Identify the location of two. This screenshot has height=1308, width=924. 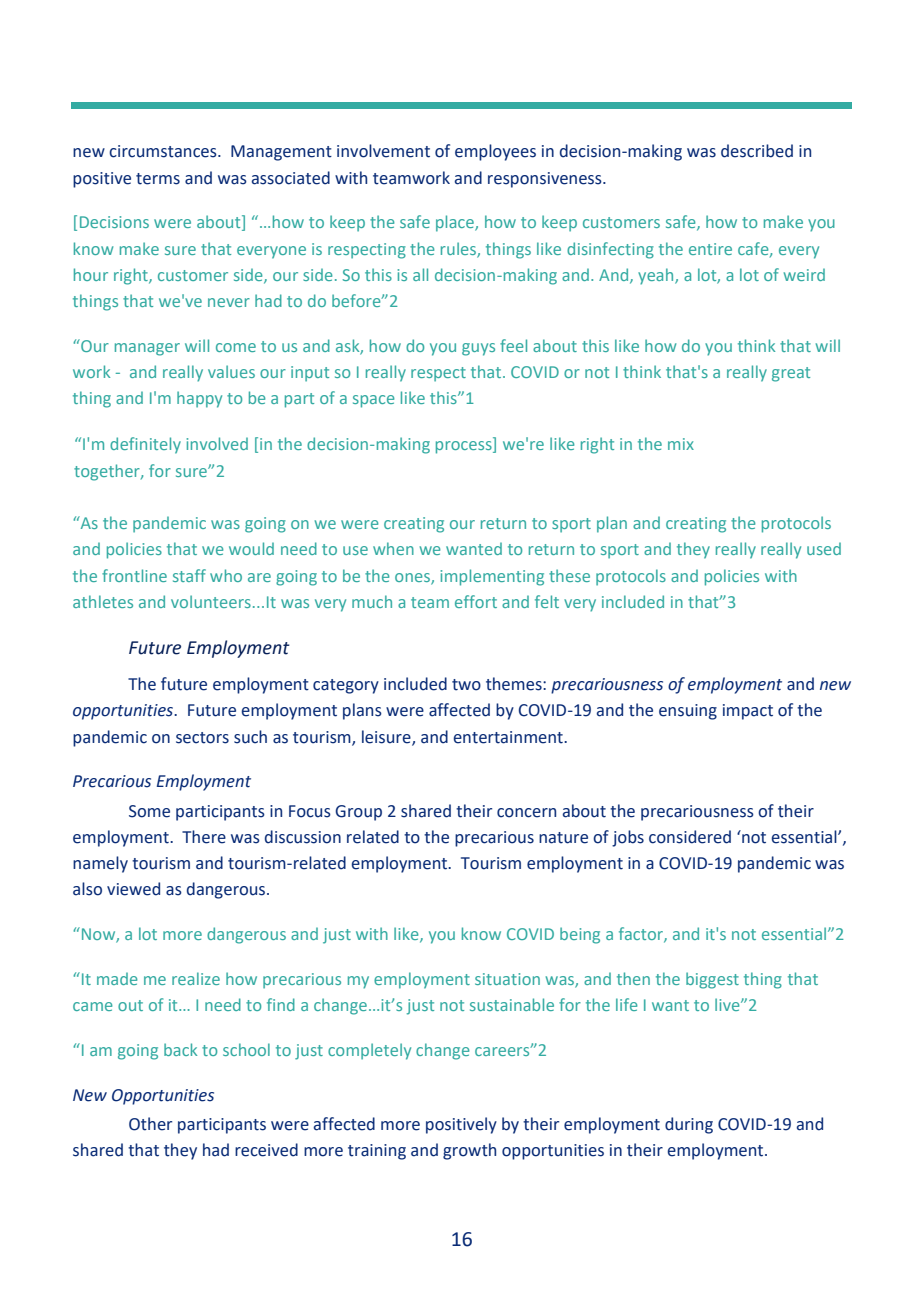
(466, 685).
